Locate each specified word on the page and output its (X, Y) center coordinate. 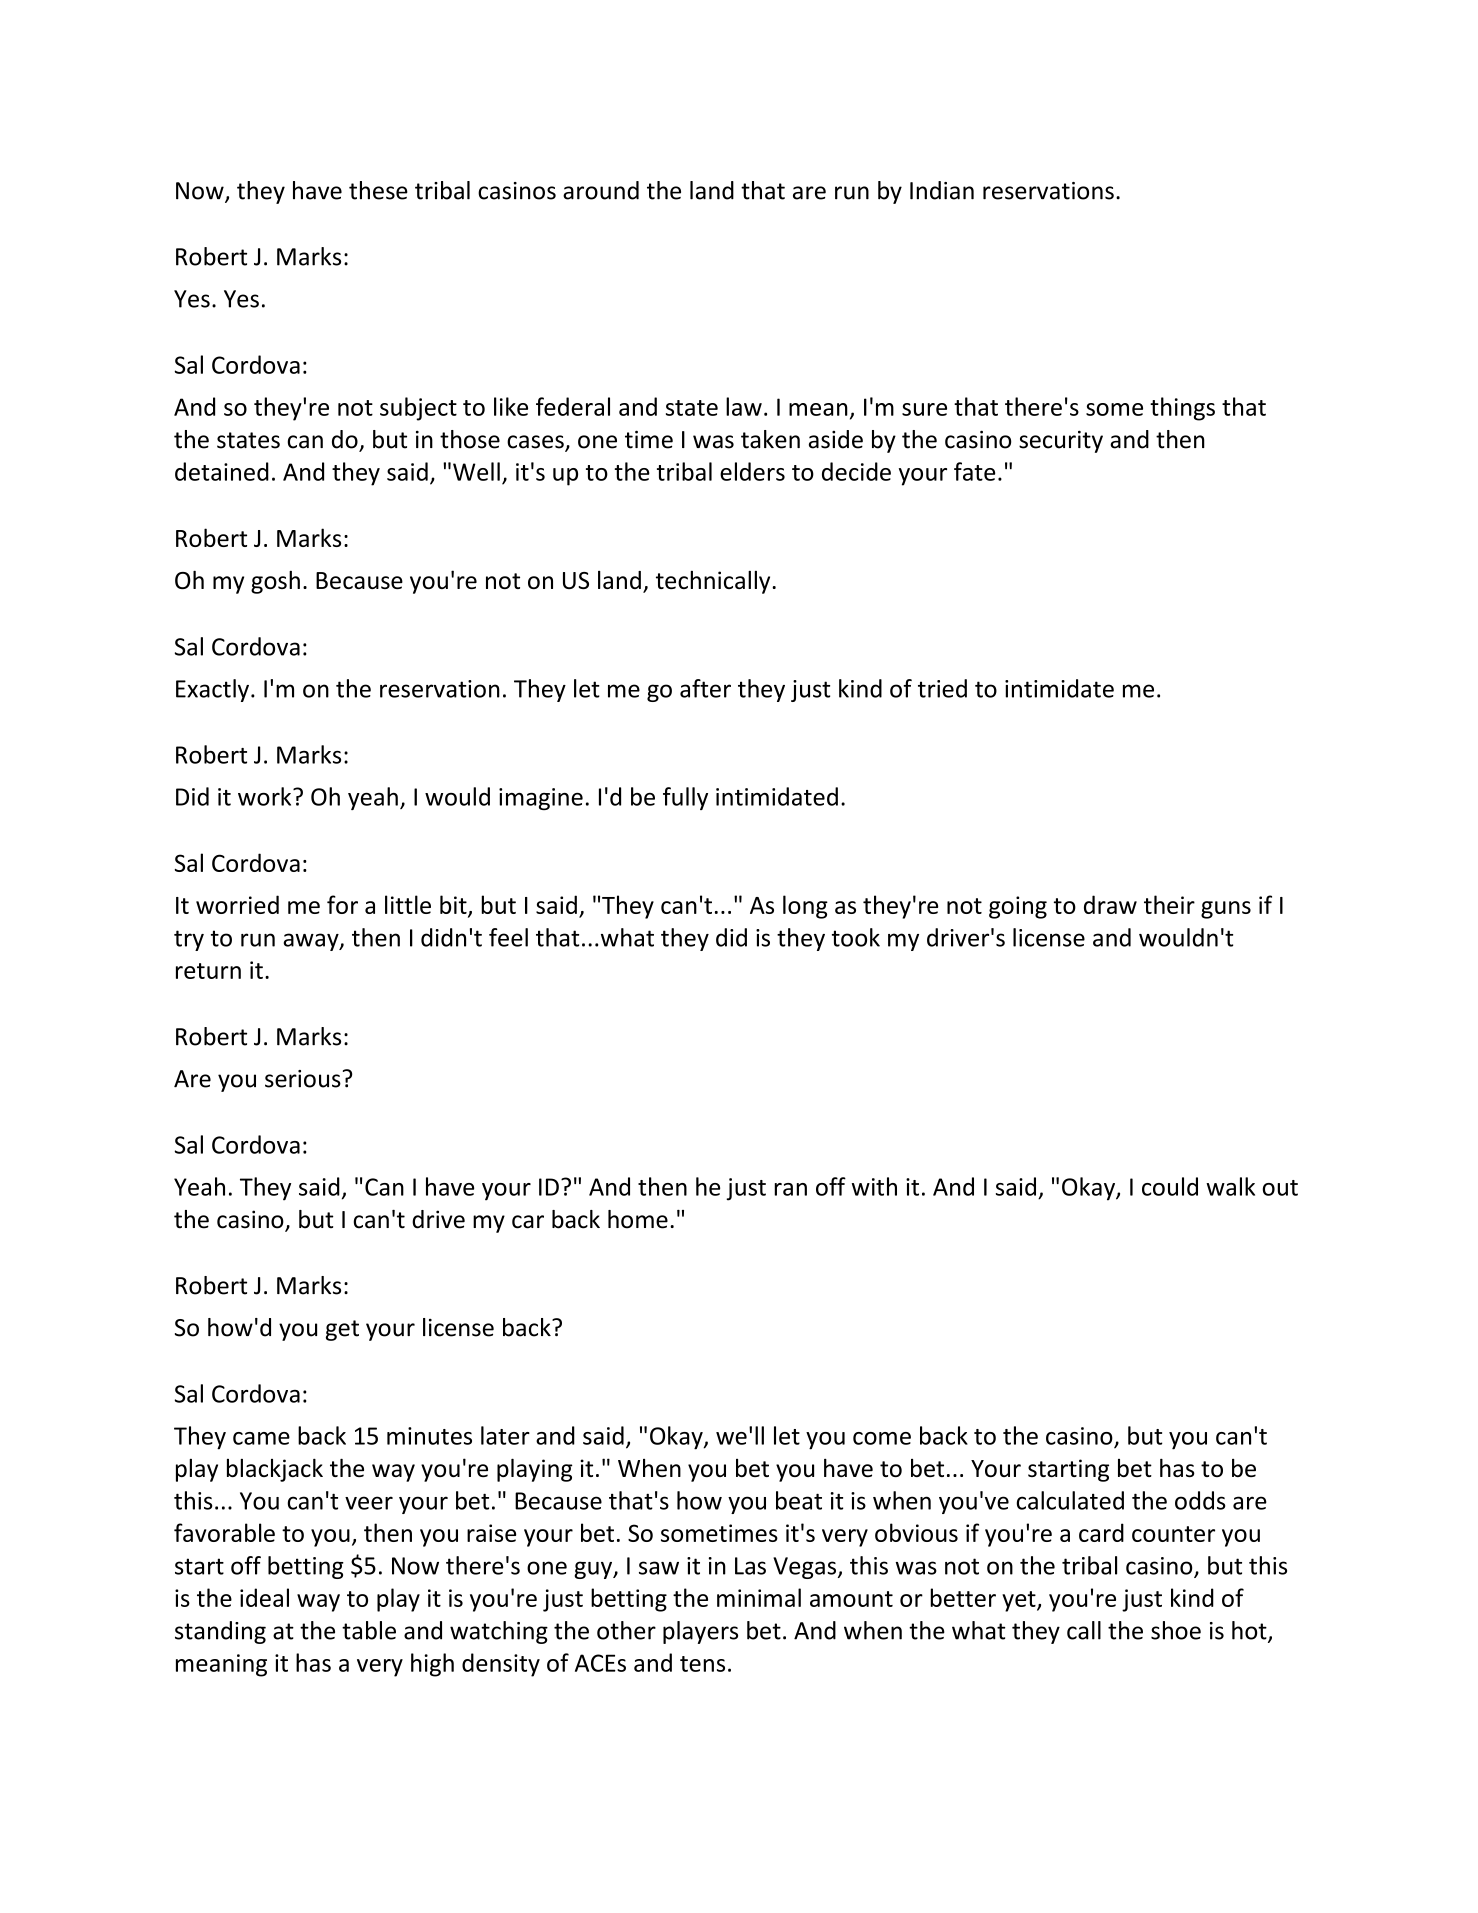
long (805, 907)
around (601, 190)
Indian (942, 190)
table (369, 1630)
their (1169, 904)
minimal (759, 1597)
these (378, 190)
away (312, 942)
